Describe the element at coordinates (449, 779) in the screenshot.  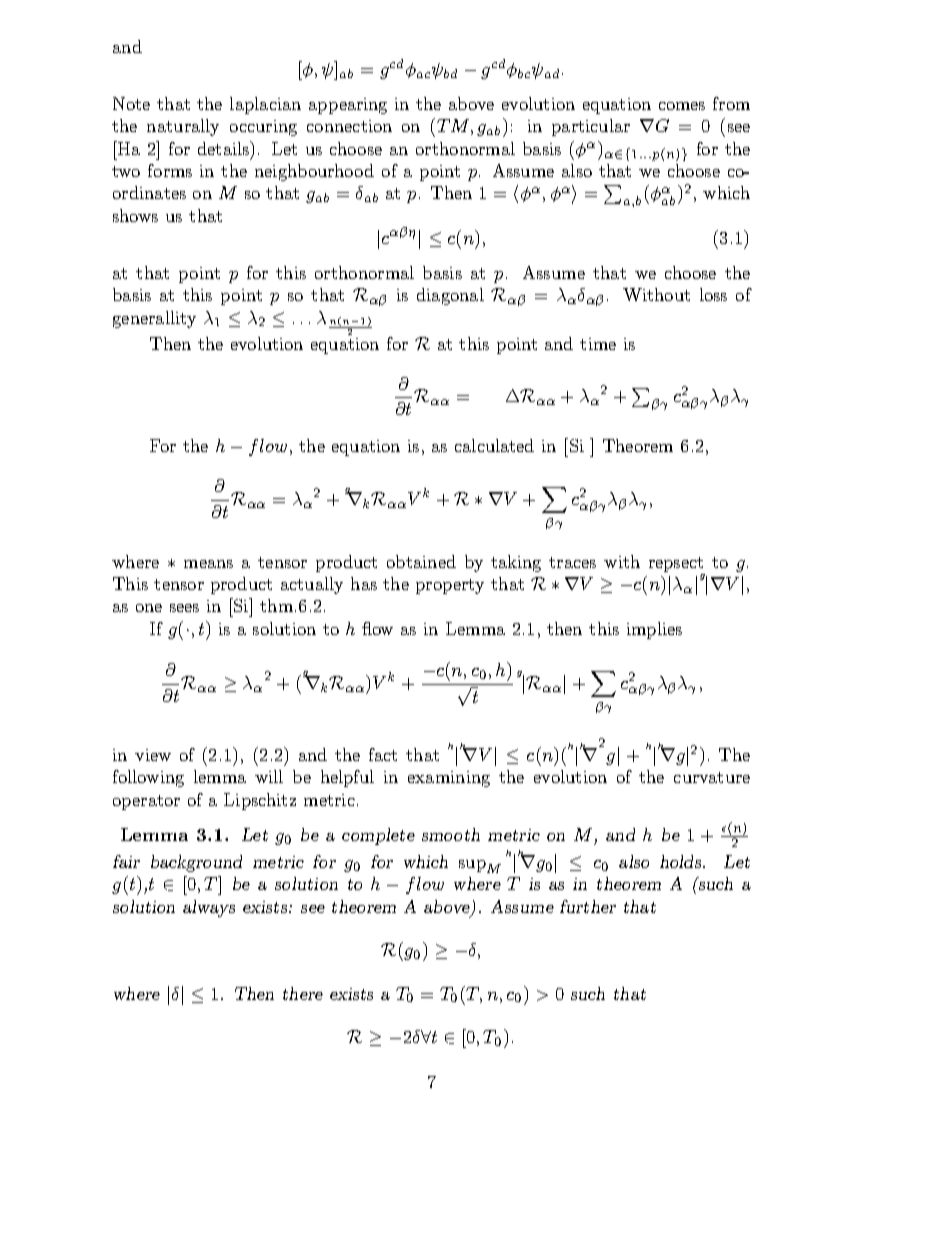
I see `examining` at that location.
